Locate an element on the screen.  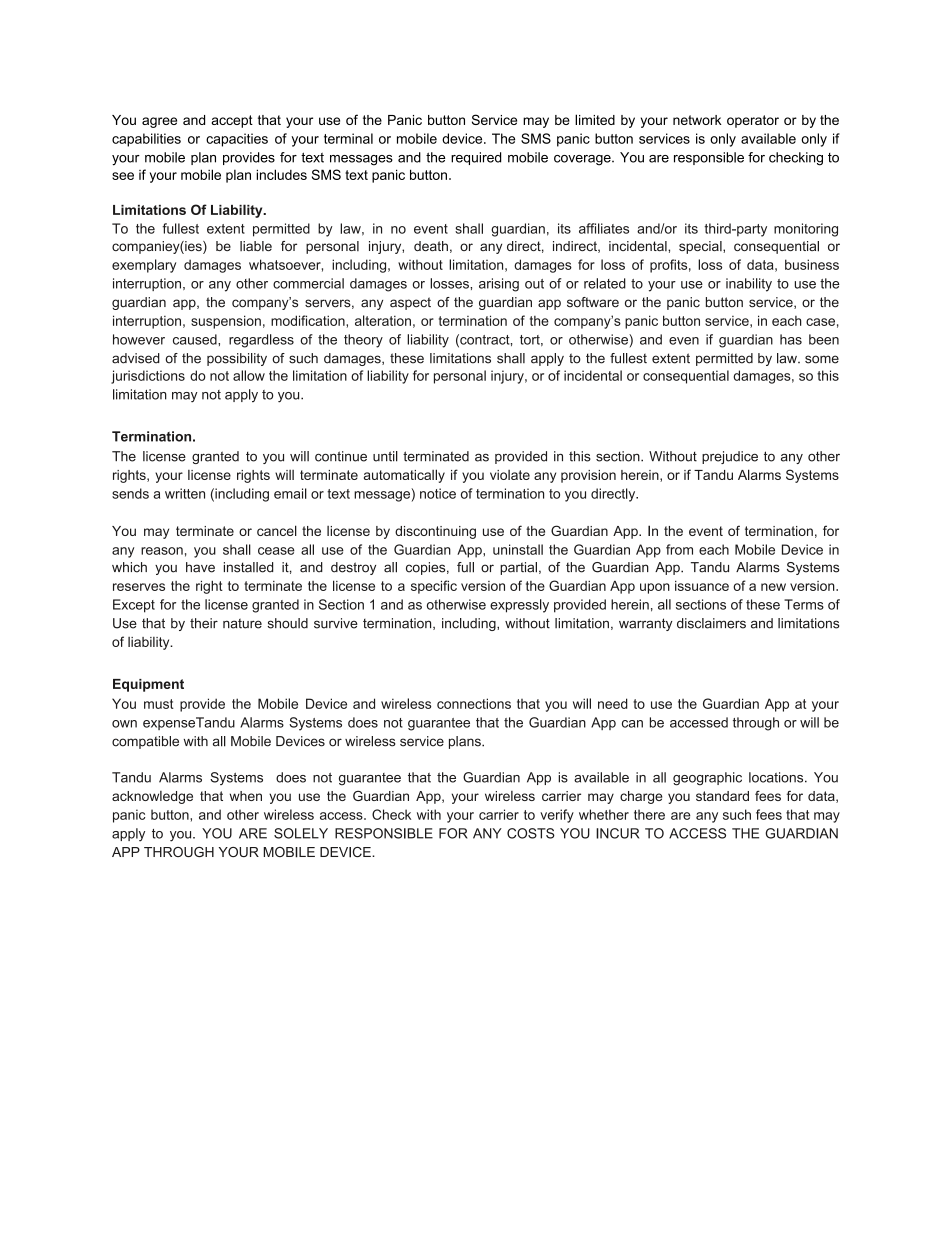
capacities is located at coordinates (237, 140).
